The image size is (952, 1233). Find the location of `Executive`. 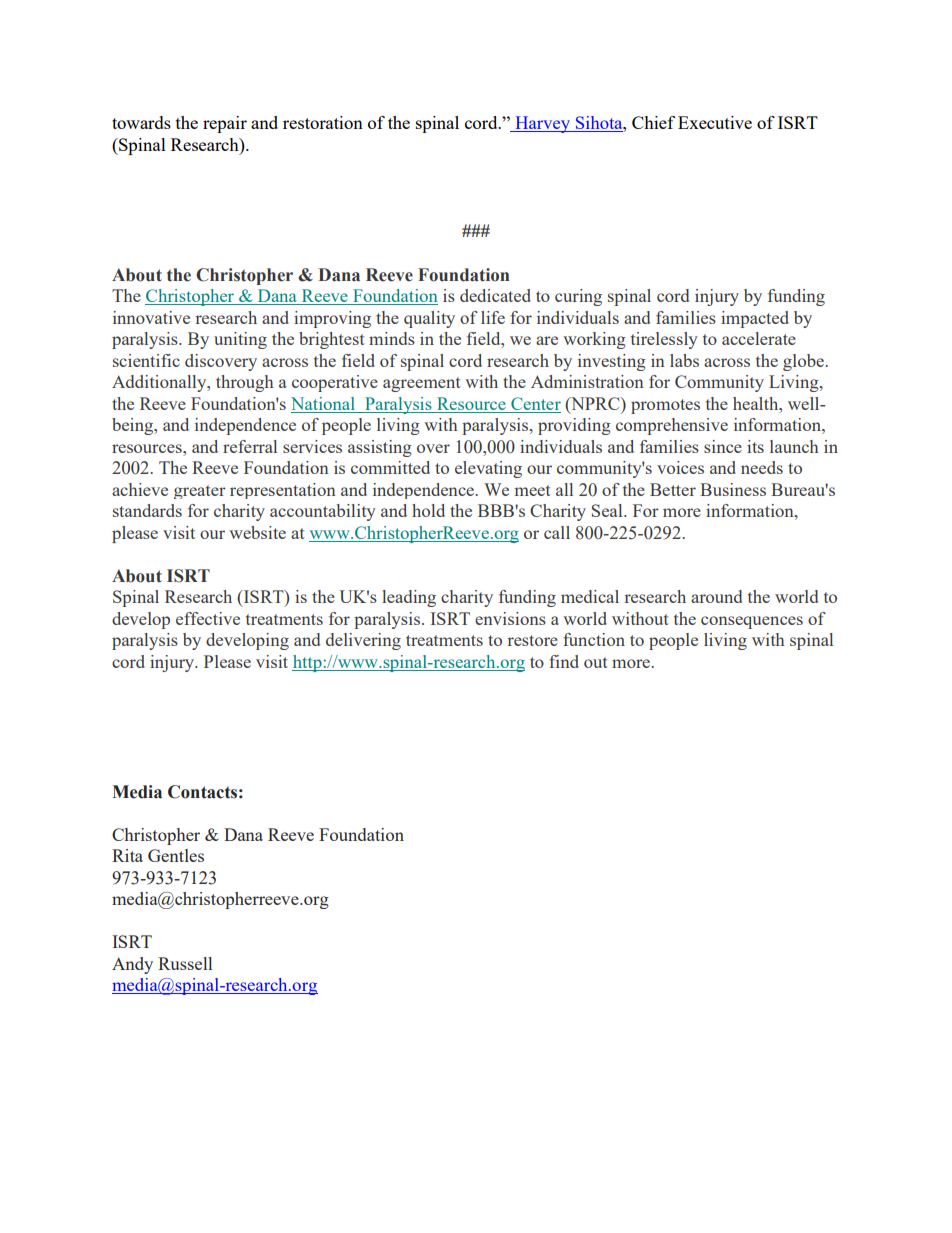

Executive is located at coordinates (715, 122).
